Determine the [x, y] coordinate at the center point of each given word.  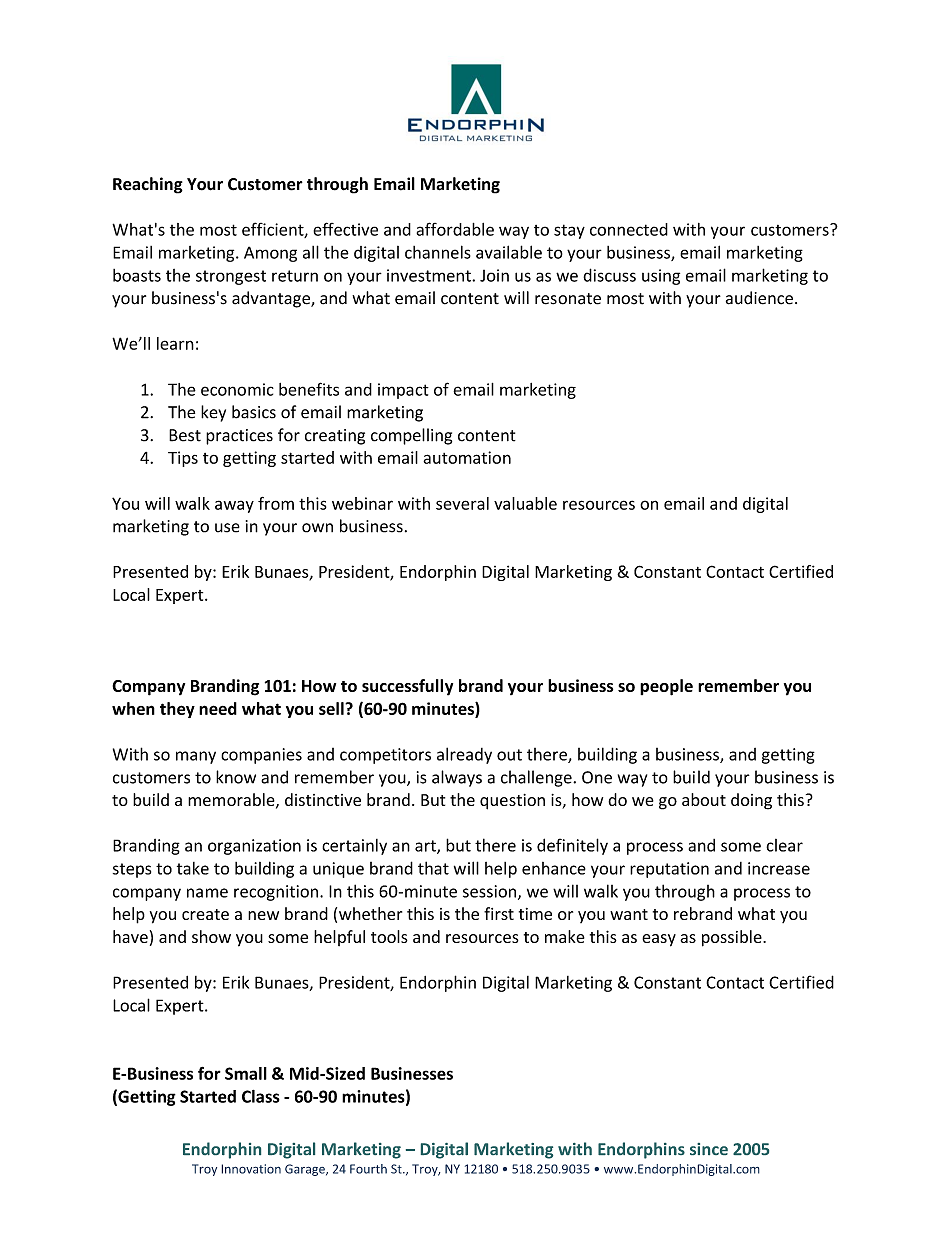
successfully [407, 687]
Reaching [148, 185]
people [666, 687]
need [218, 708]
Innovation [251, 1169]
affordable [455, 229]
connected [629, 229]
